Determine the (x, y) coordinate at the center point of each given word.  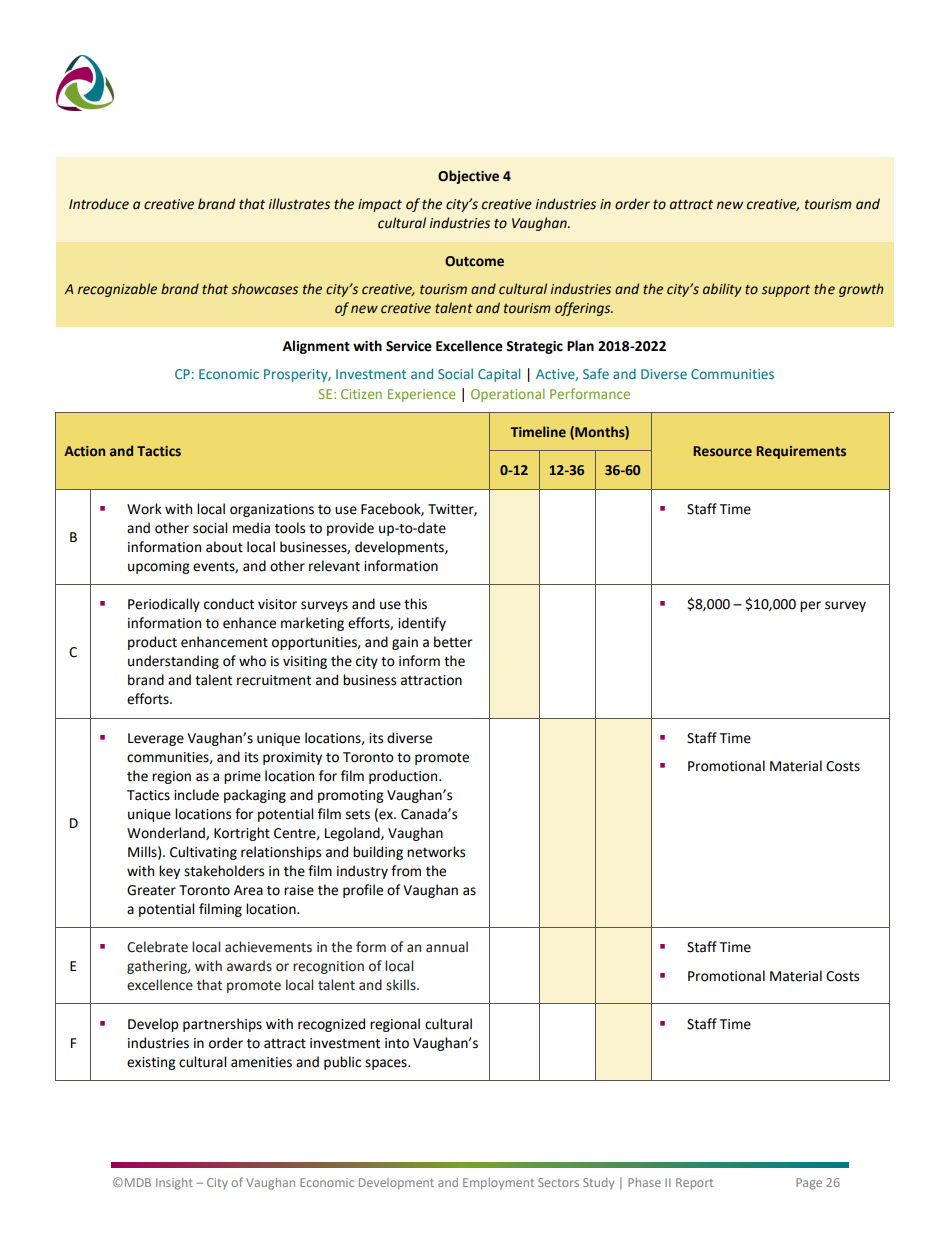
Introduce (99, 204)
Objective (468, 177)
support (786, 291)
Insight (174, 1184)
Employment (498, 1184)
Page (809, 1184)
